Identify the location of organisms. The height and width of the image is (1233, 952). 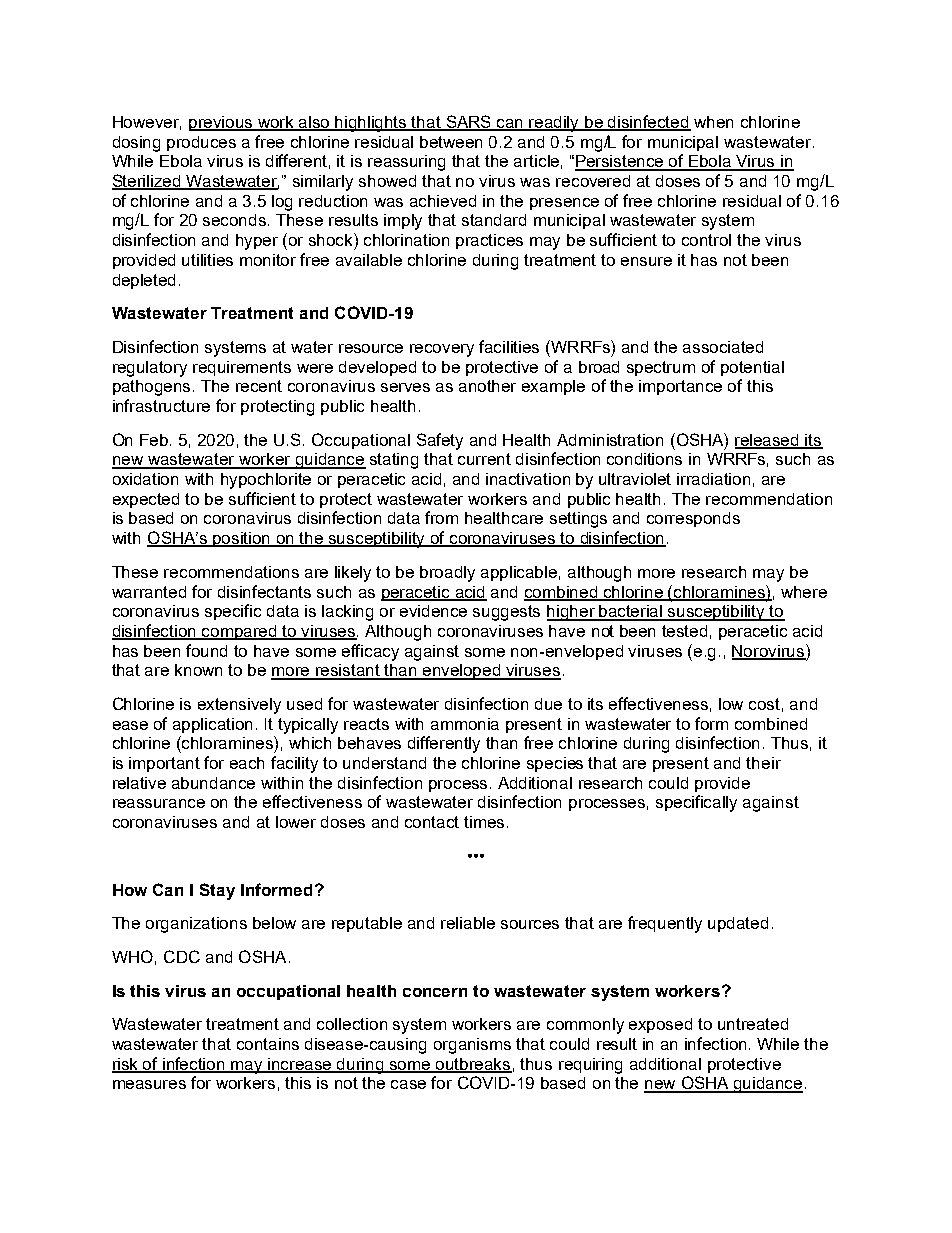
(472, 1046).
